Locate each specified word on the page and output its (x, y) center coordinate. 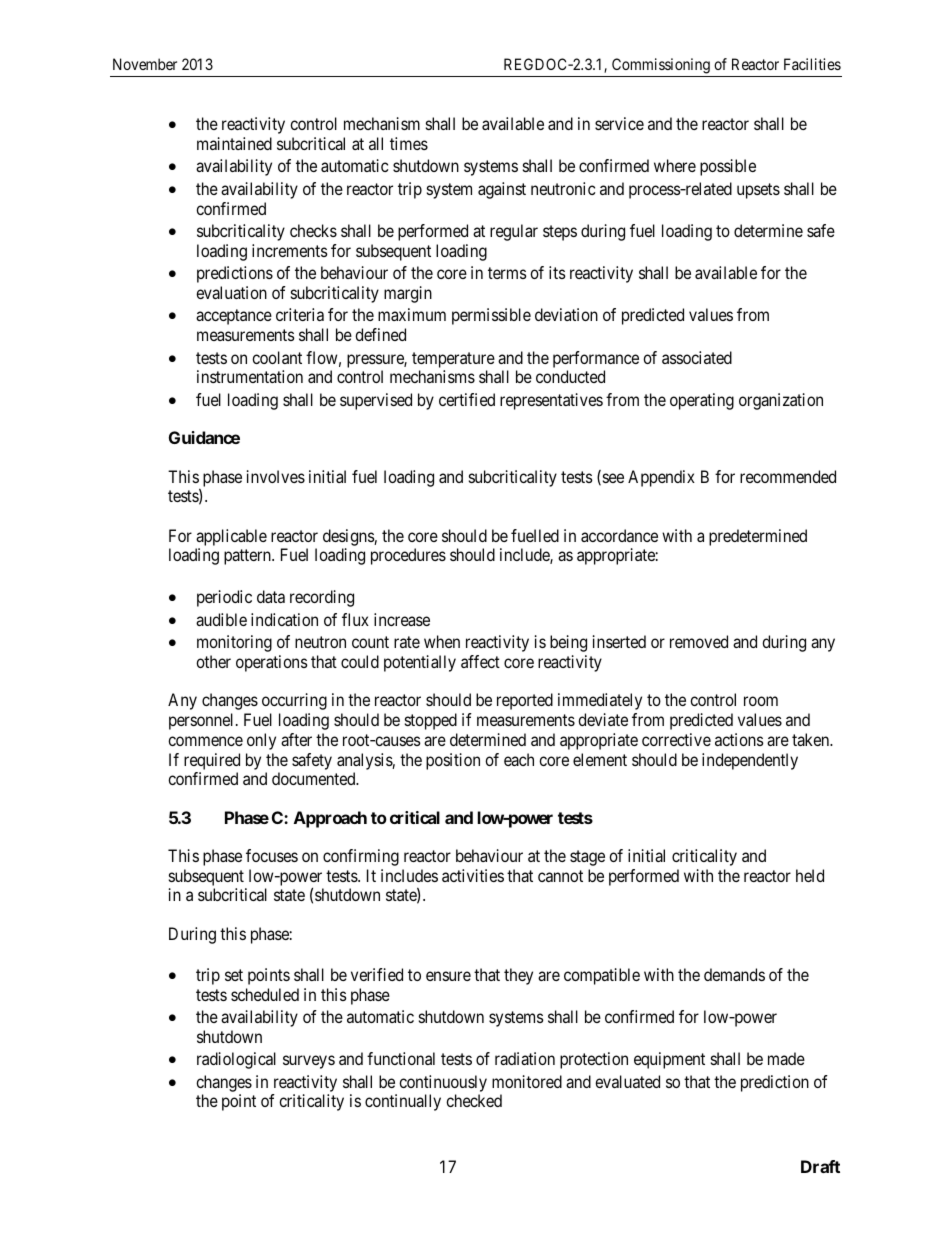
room (761, 701)
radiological (236, 1060)
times (409, 143)
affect (480, 661)
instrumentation (250, 376)
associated (697, 357)
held (810, 875)
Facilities (812, 64)
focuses (272, 855)
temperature (453, 360)
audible (221, 619)
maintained (234, 143)
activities (473, 875)
